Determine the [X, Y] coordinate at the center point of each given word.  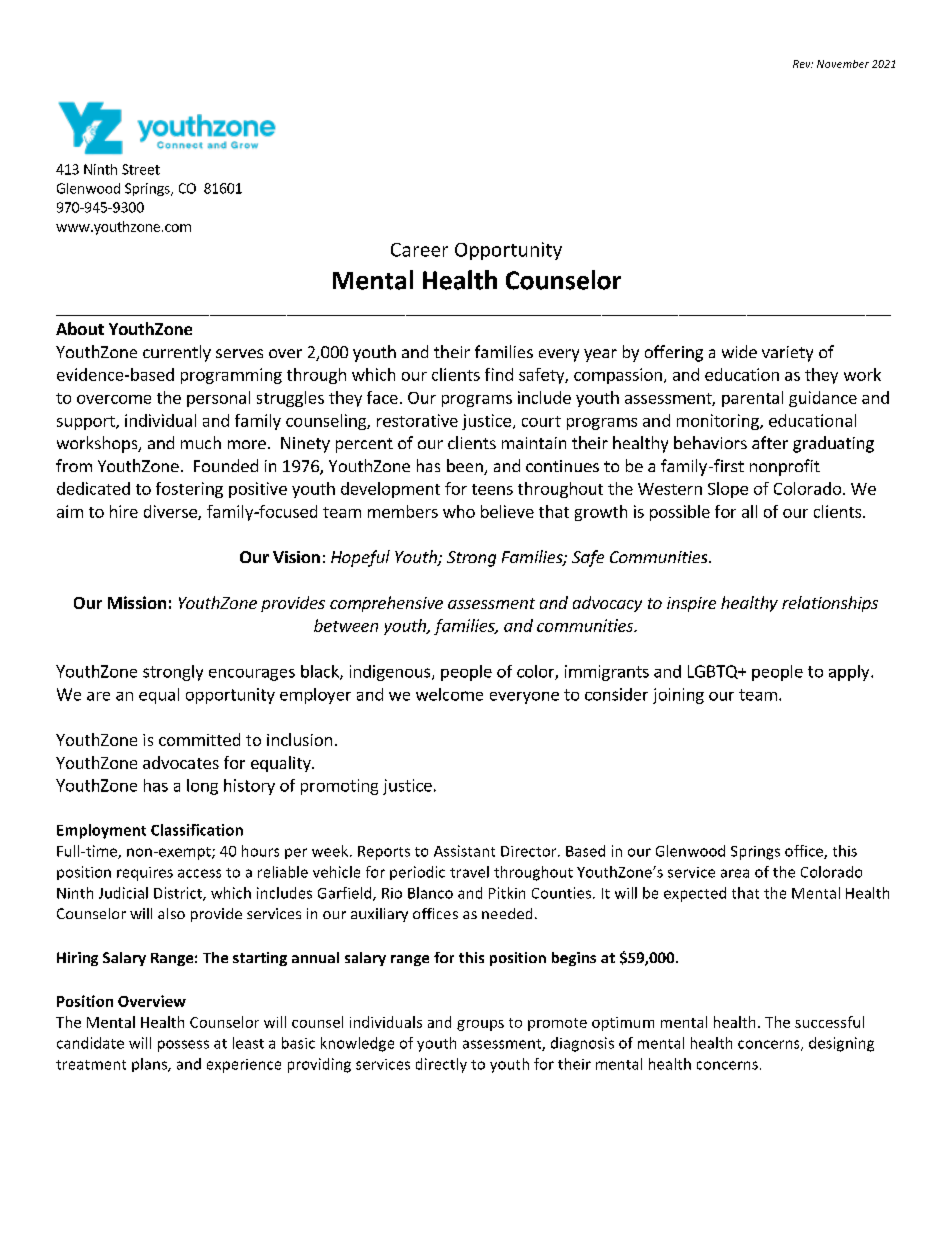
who [459, 511]
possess [183, 1046]
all [749, 511]
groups [480, 1025]
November [843, 64]
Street [141, 169]
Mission [137, 602]
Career [419, 250]
